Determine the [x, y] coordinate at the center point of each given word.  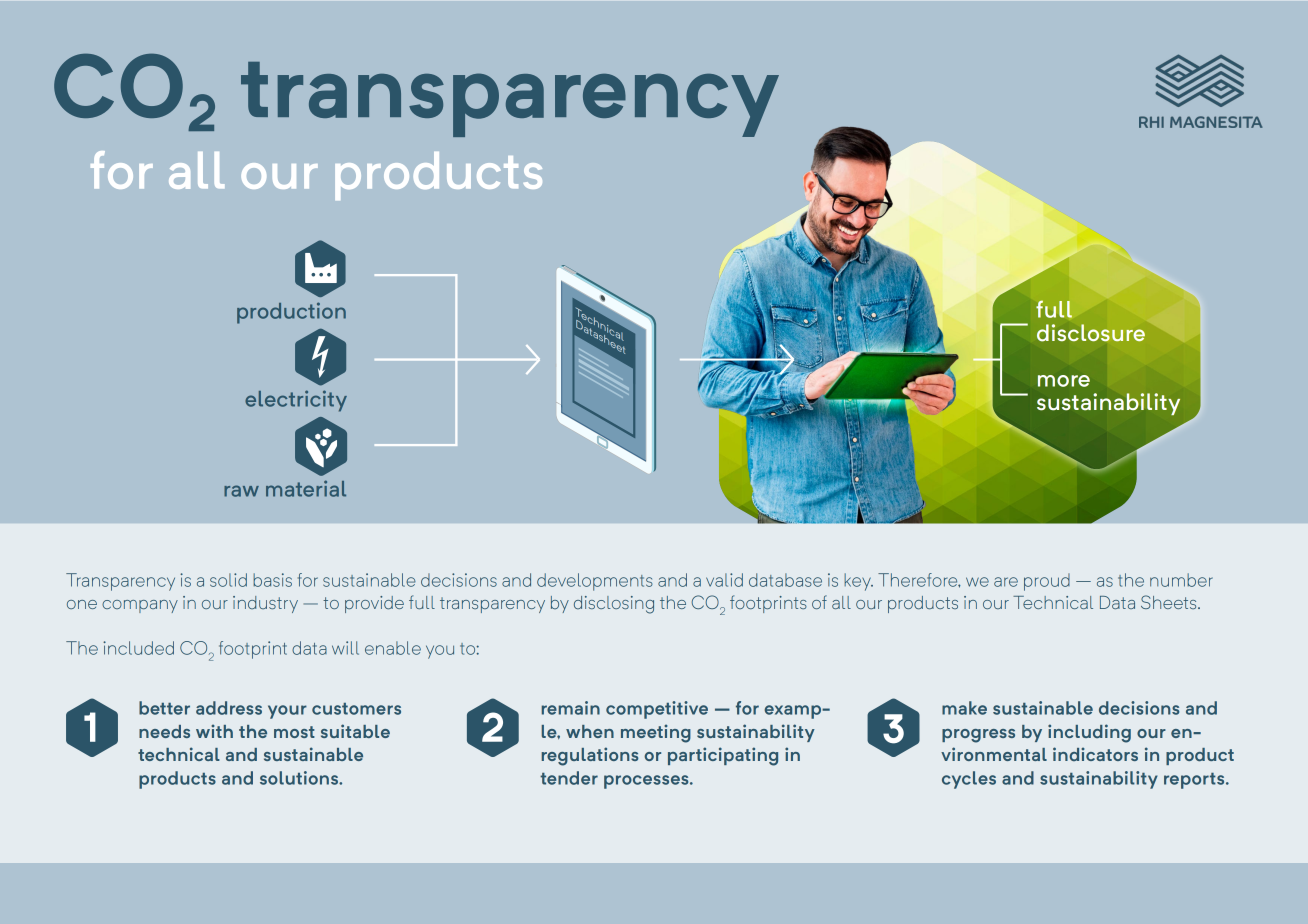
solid [228, 580]
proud [1047, 582]
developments [595, 582]
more [1064, 381]
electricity [296, 401]
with [214, 731]
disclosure [1091, 332]
